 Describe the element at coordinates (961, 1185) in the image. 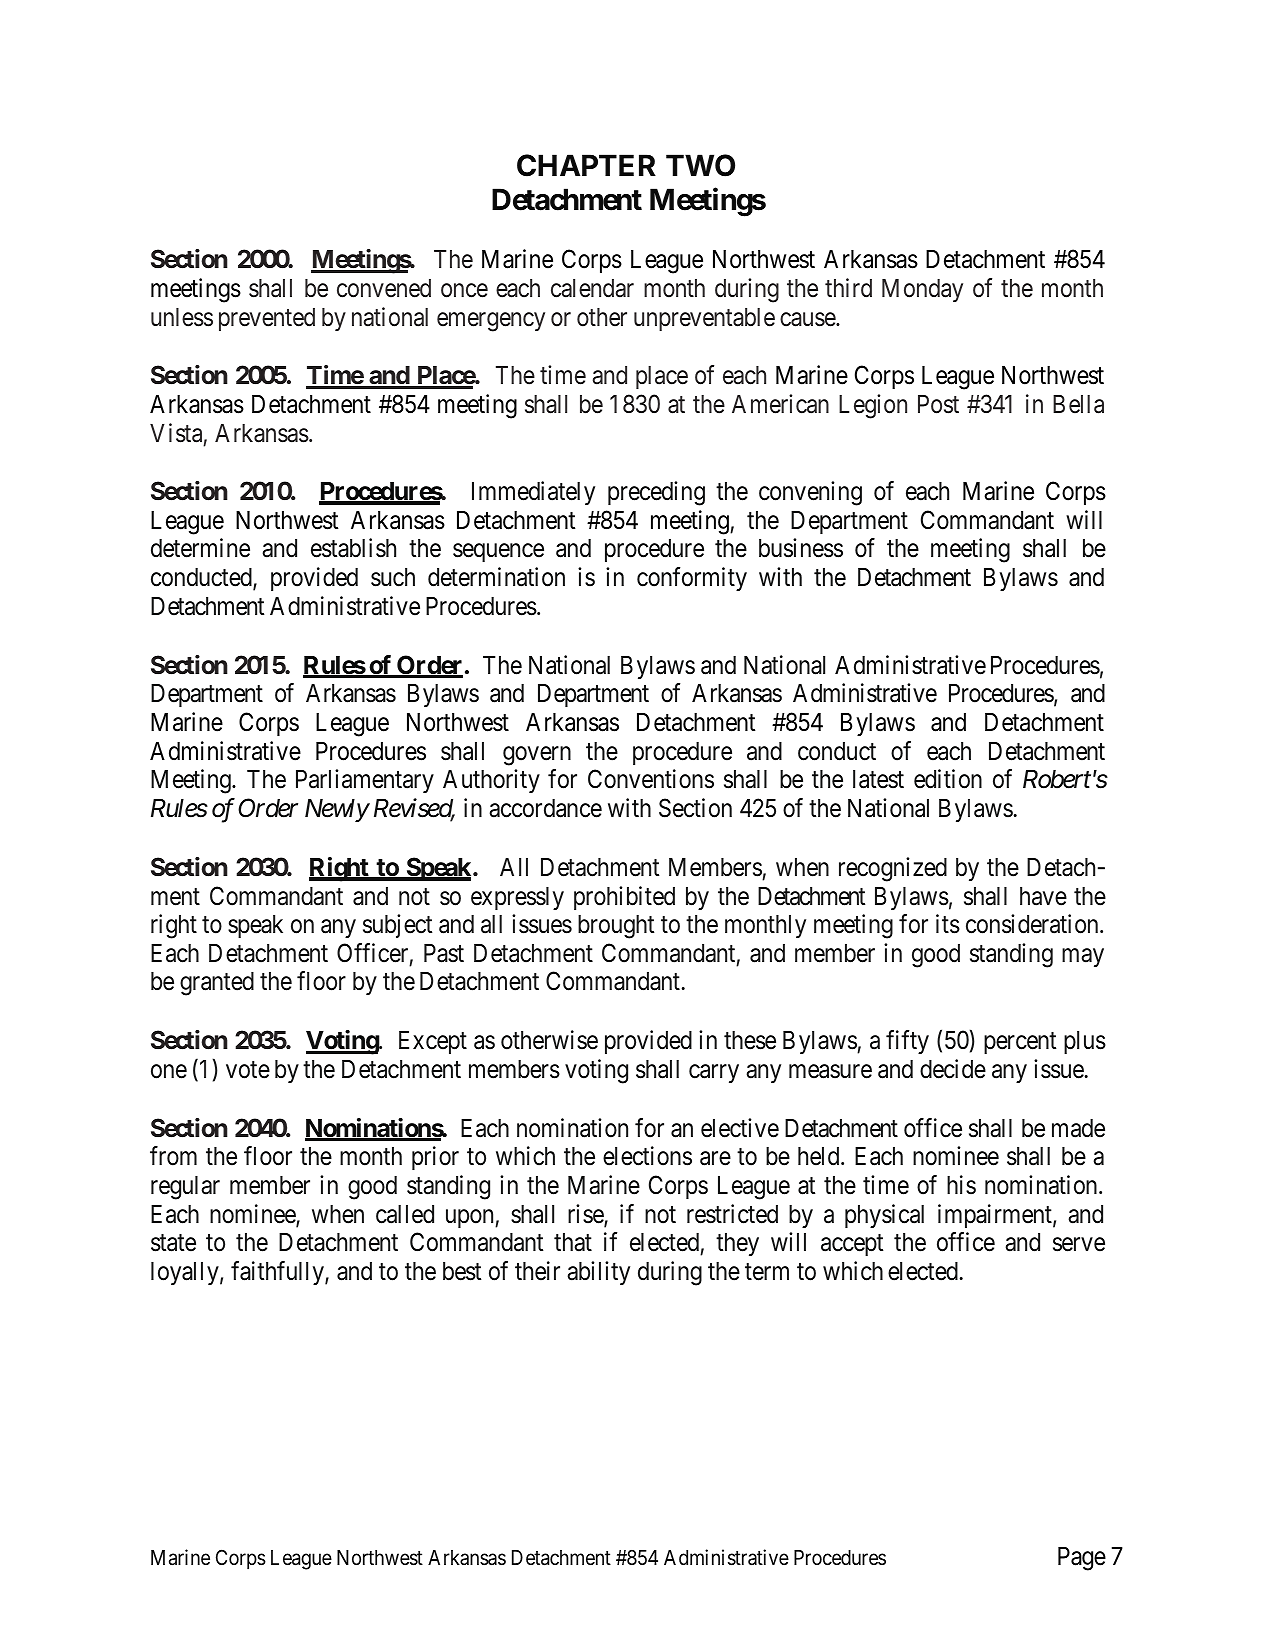

I see `his` at that location.
